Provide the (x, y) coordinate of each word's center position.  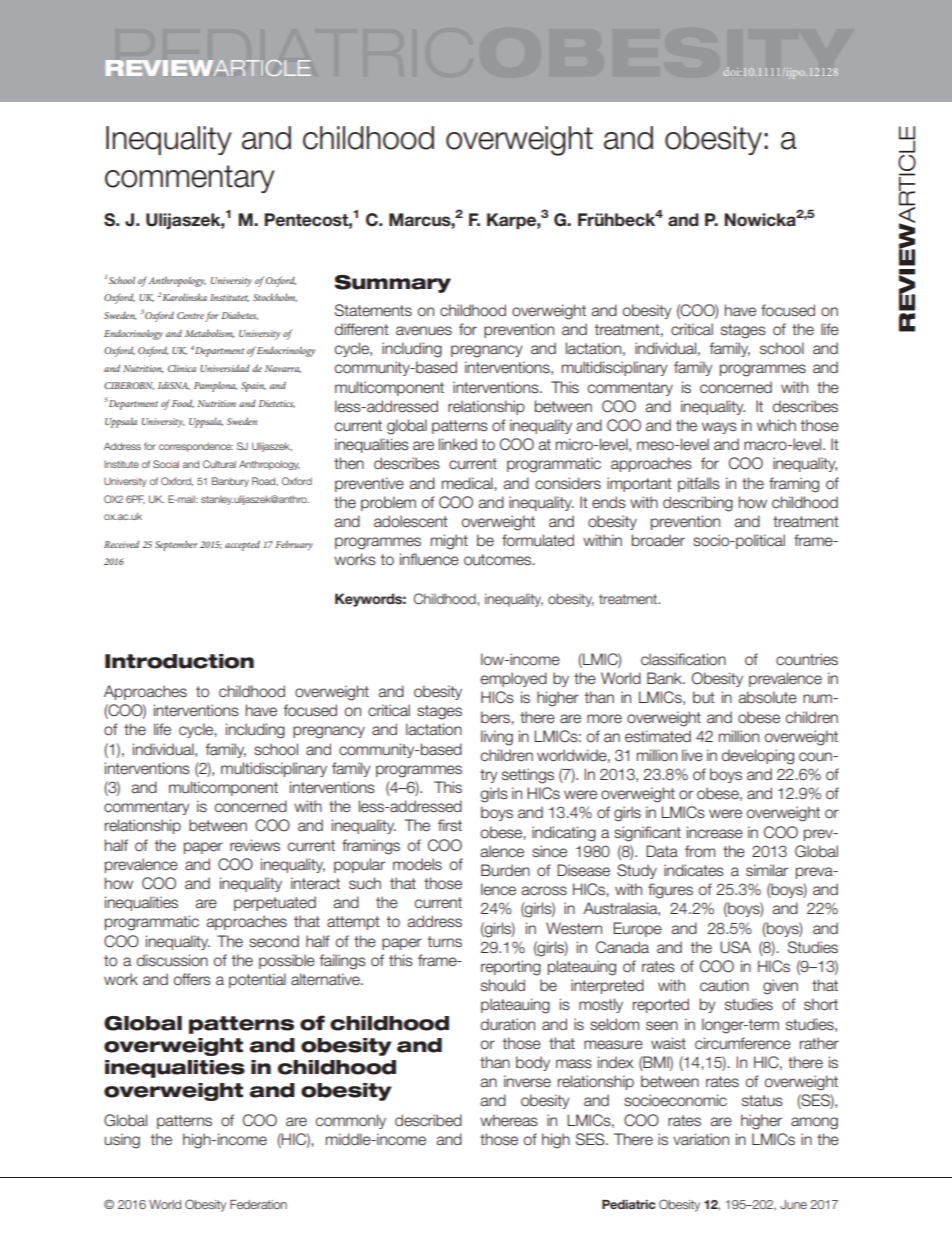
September (176, 545)
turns (445, 942)
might (449, 542)
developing (758, 757)
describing (698, 504)
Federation (258, 1204)
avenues (424, 331)
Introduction (179, 661)
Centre (190, 315)
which (776, 425)
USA (735, 947)
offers (192, 979)
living (497, 738)
